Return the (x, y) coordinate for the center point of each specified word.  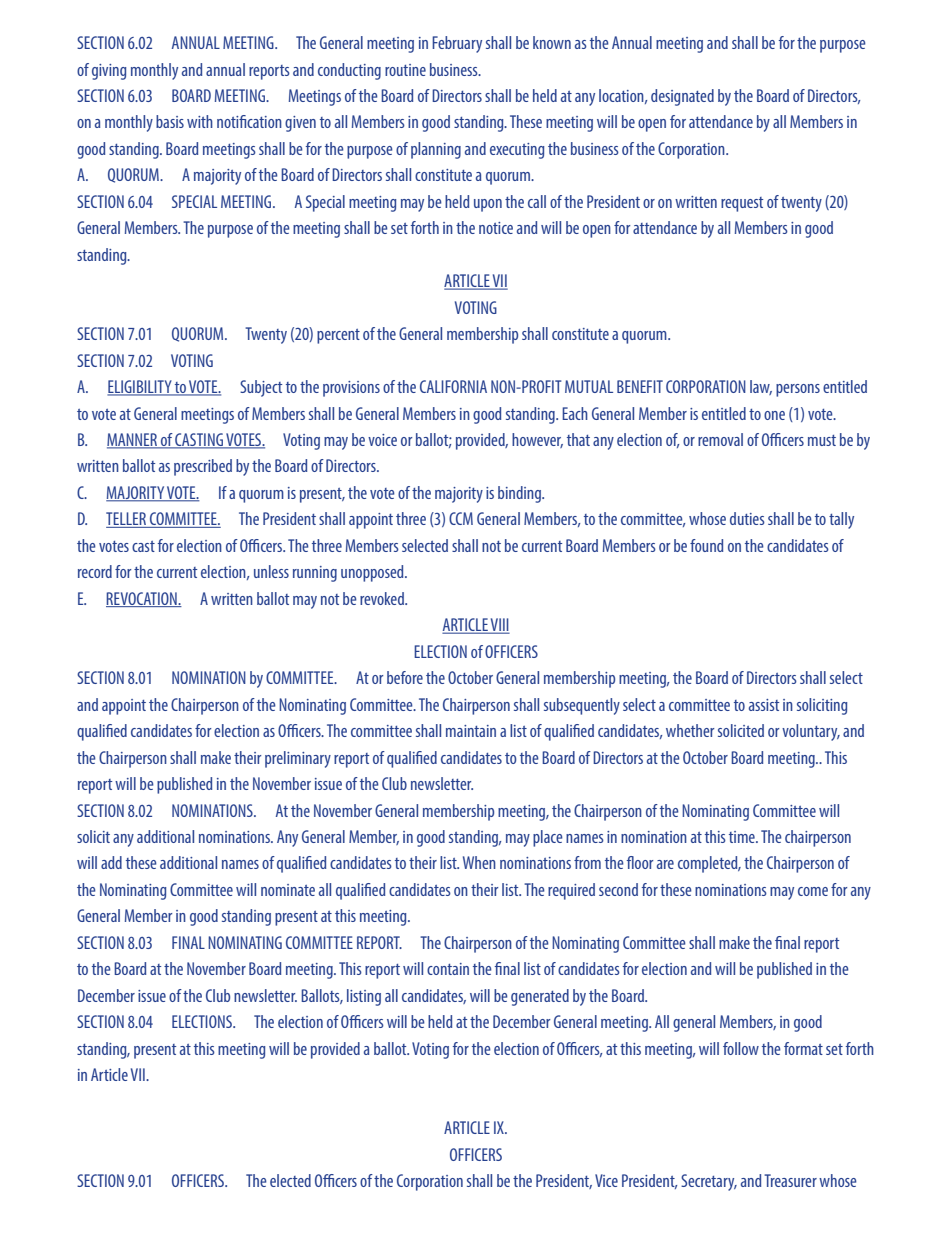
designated (682, 97)
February (457, 44)
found (706, 545)
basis (170, 121)
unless (271, 571)
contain (448, 969)
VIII (499, 626)
